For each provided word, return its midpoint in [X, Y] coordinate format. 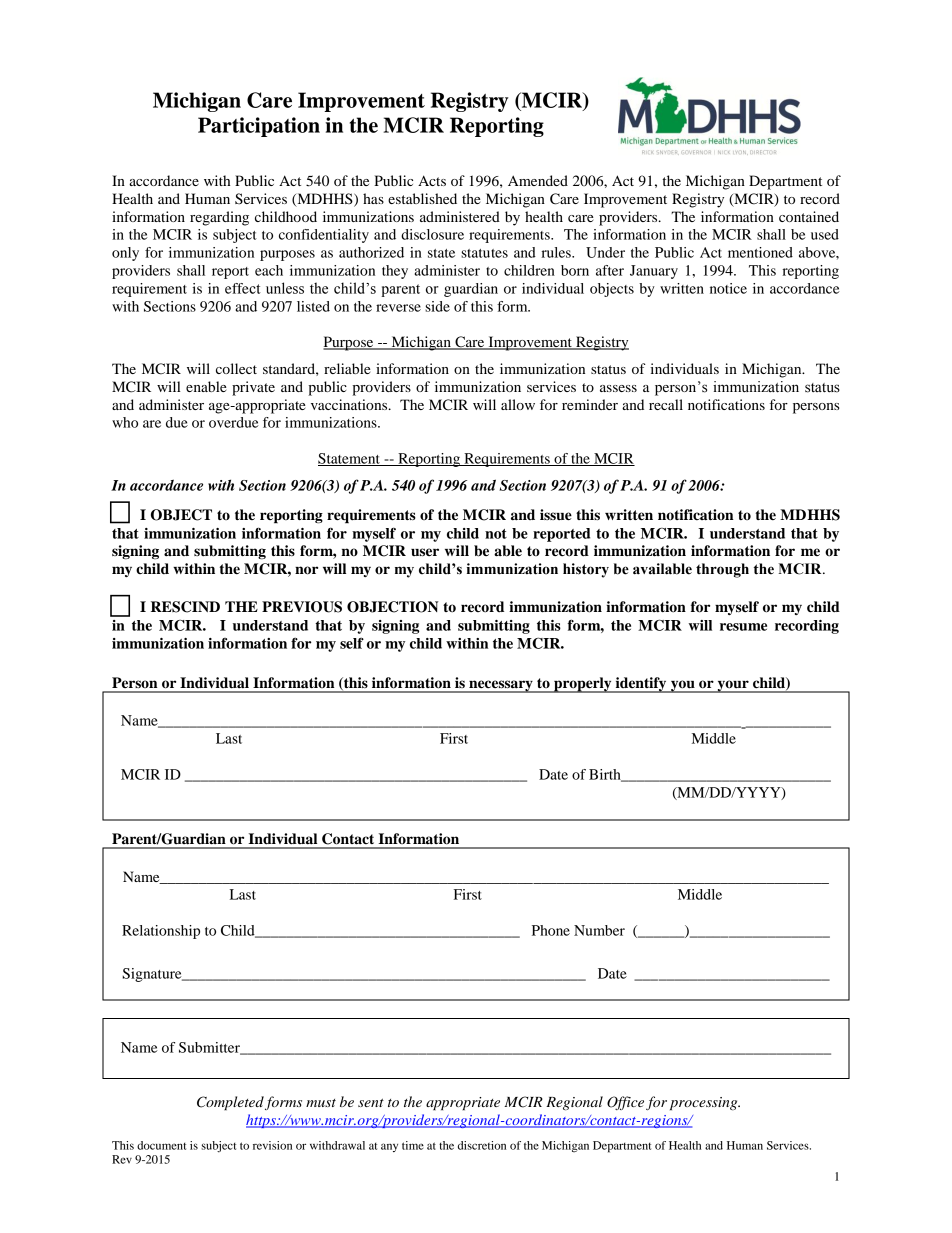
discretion [482, 1145]
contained [809, 216]
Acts [432, 180]
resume [743, 627]
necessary [501, 686]
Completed [230, 1103]
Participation [259, 127]
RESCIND [185, 607]
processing [705, 1104]
